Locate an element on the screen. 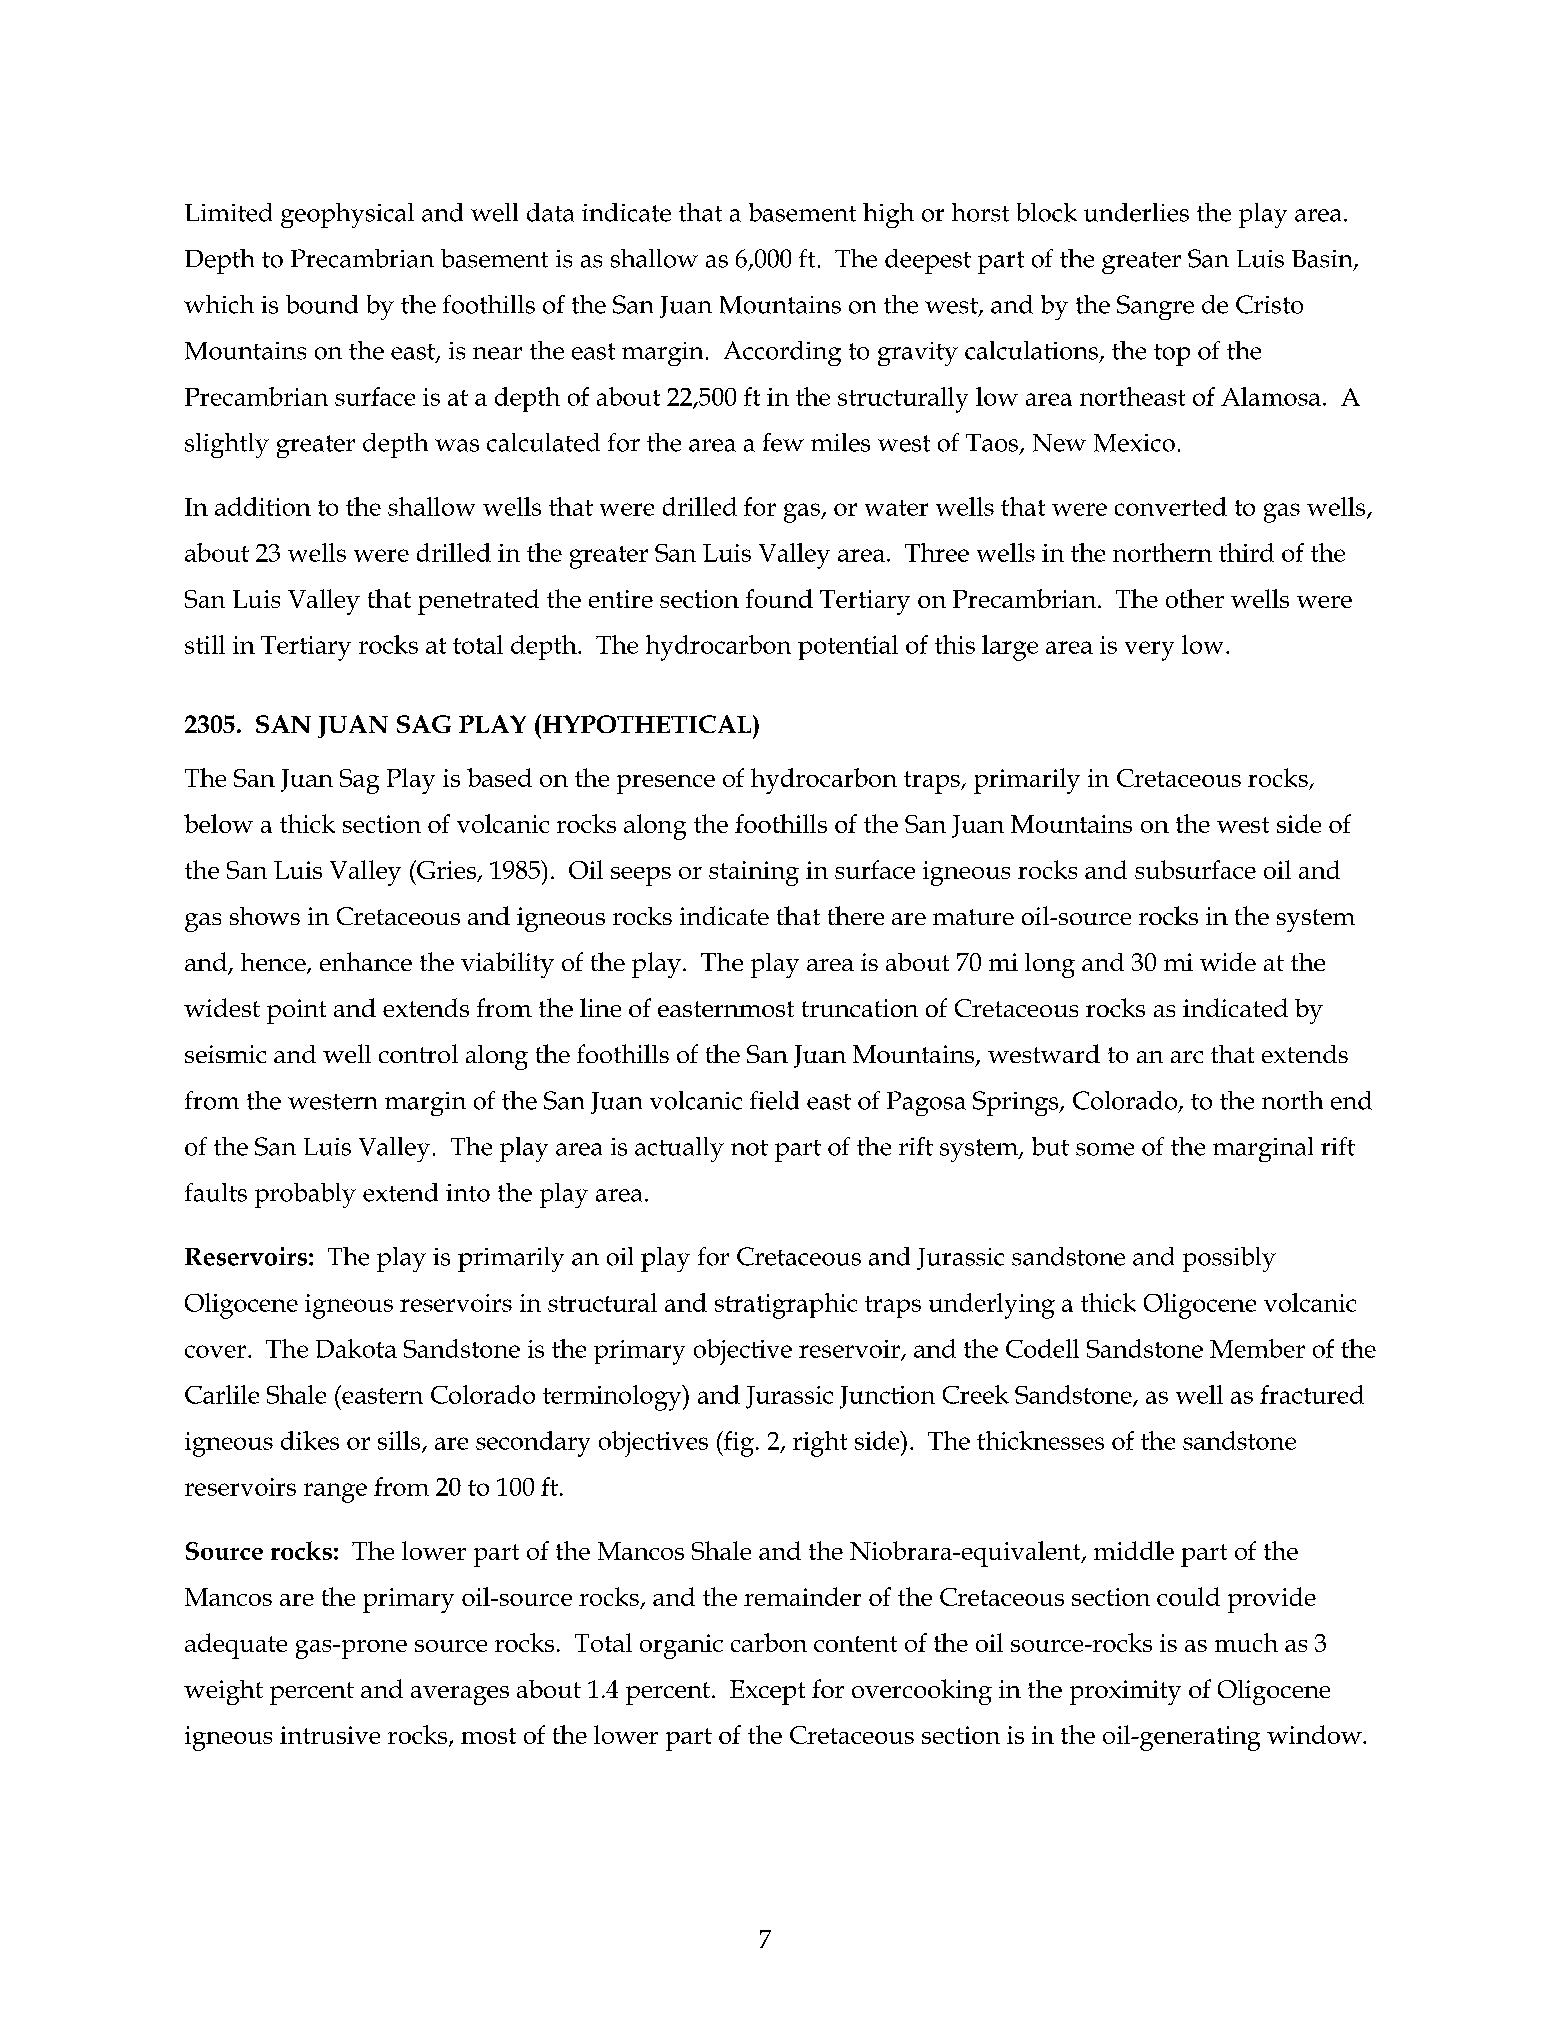  possibly is located at coordinates (1229, 1259).
